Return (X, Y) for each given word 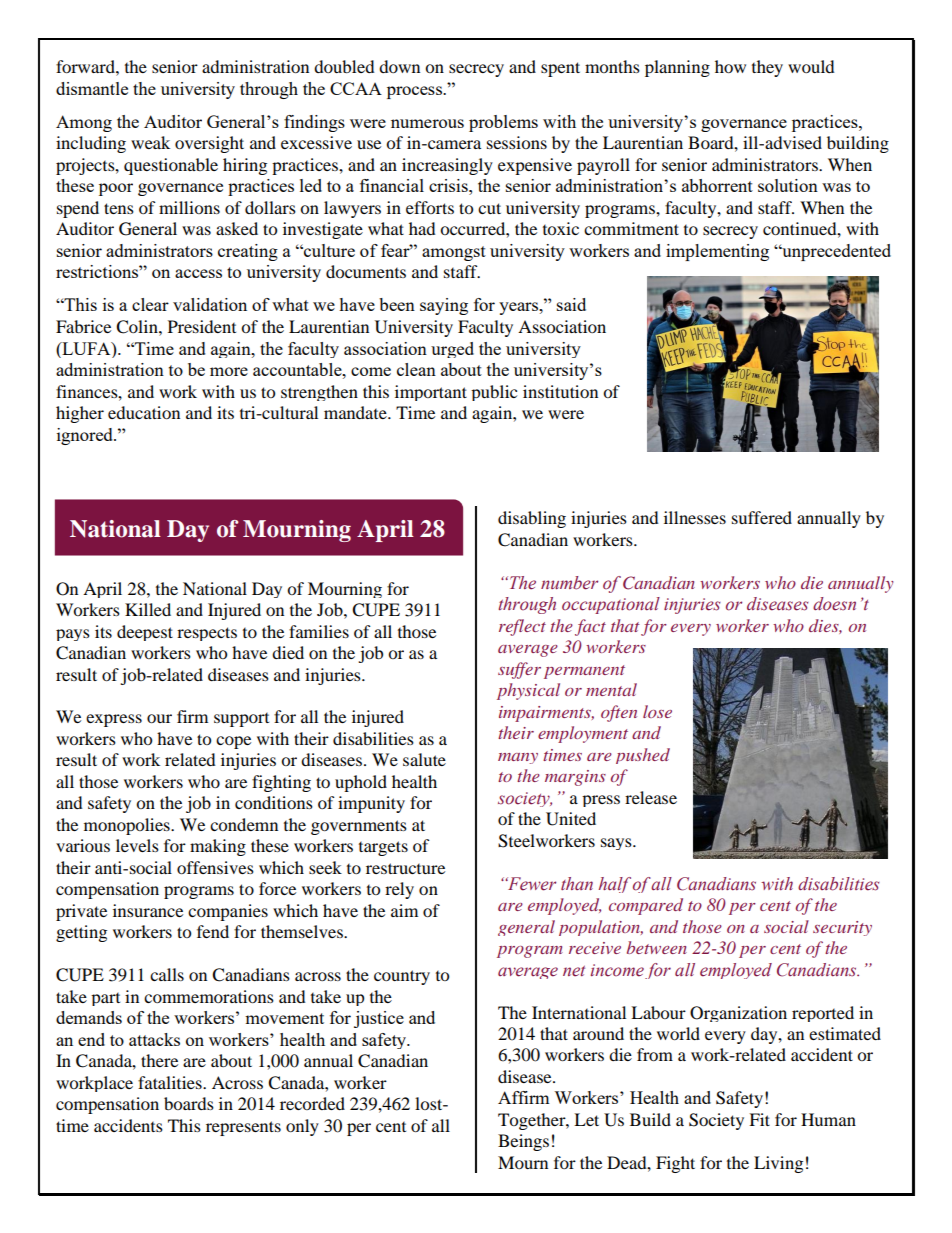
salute (424, 759)
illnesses (695, 517)
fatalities (171, 1082)
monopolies (128, 826)
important (431, 393)
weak (150, 142)
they (767, 68)
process (415, 92)
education (144, 412)
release (651, 797)
